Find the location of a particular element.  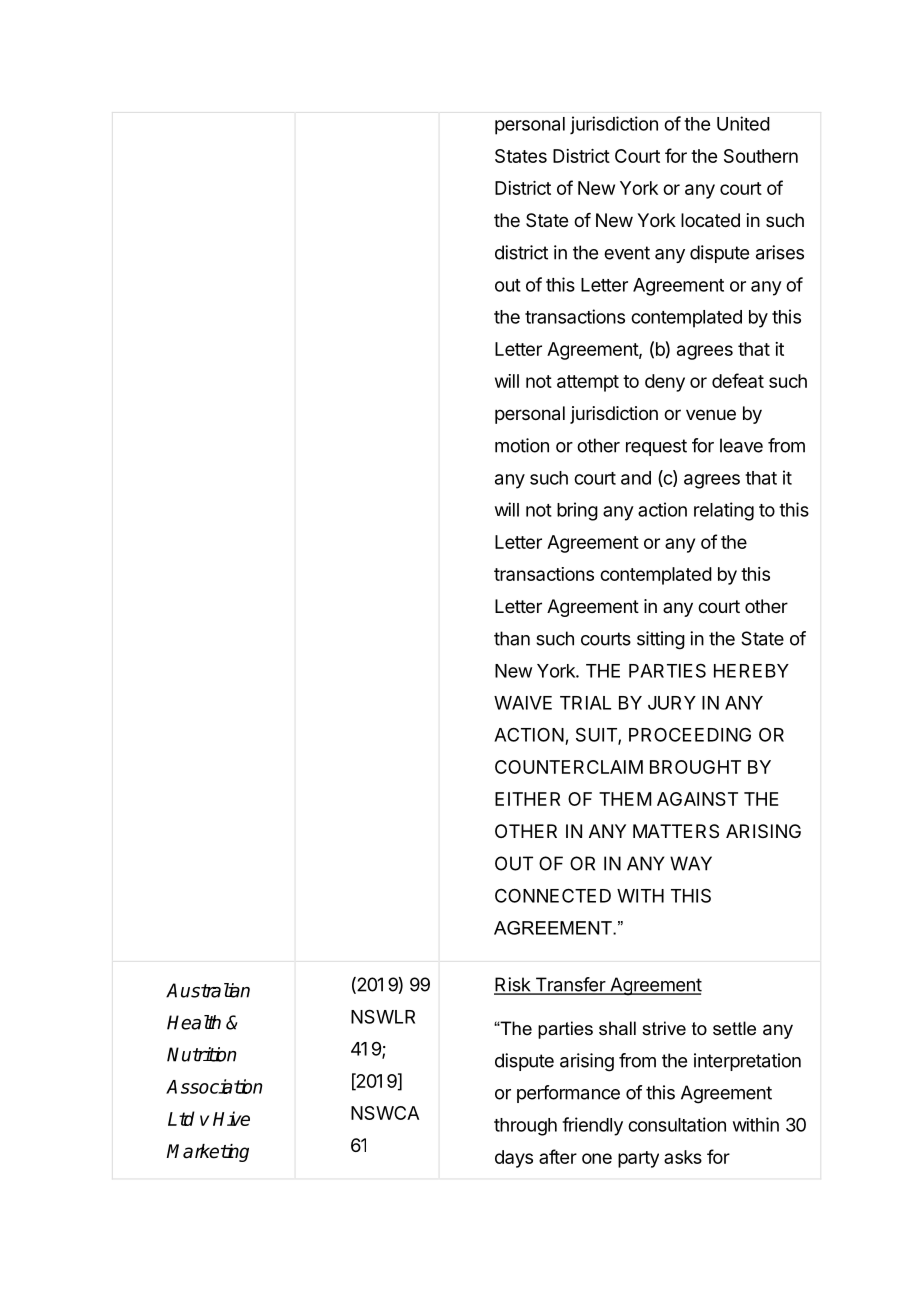

Hive is located at coordinates (231, 1118).
